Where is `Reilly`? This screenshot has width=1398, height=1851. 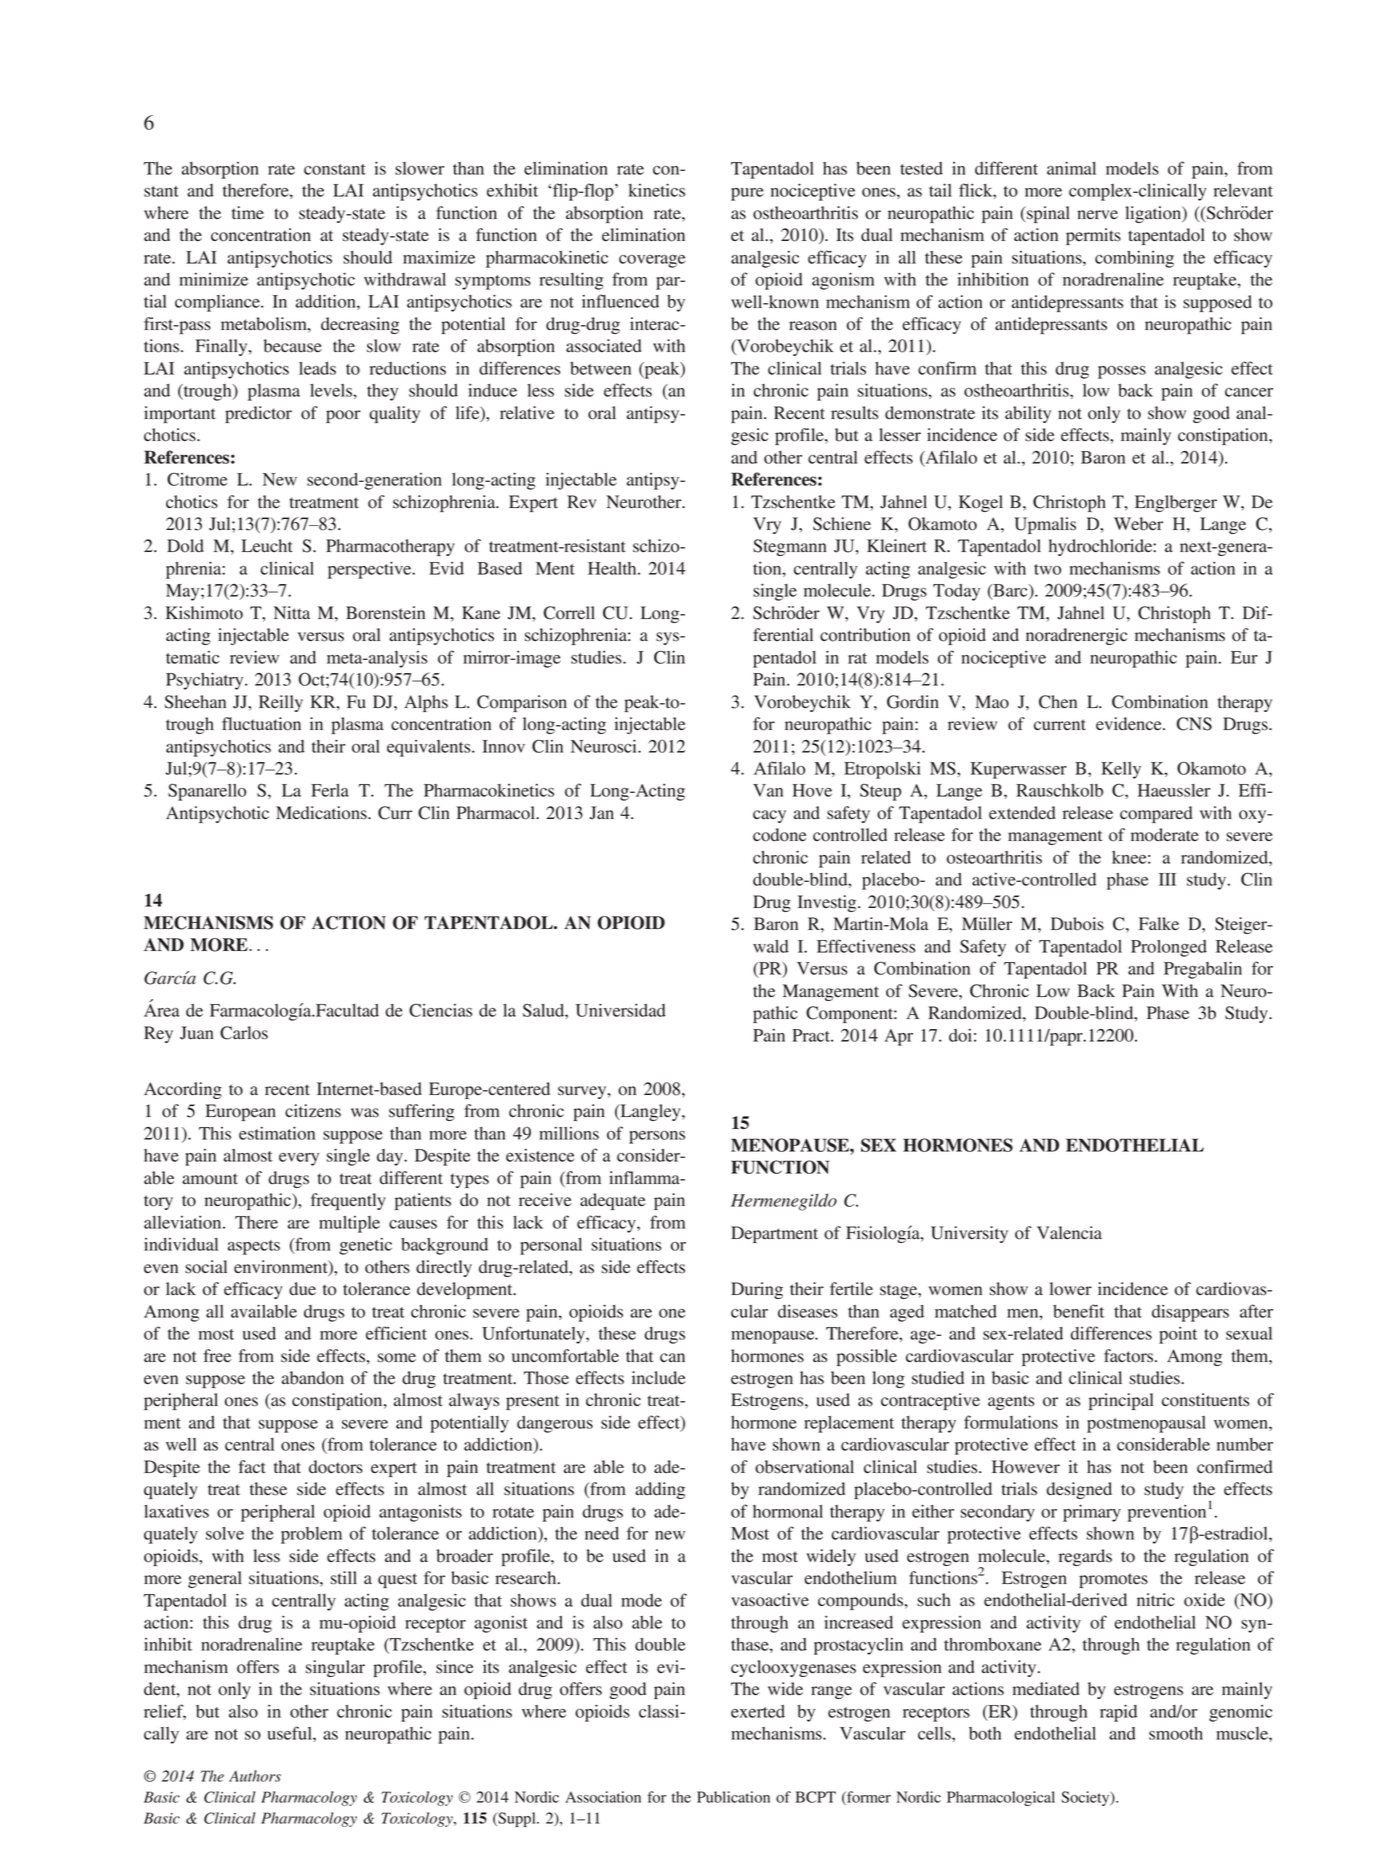 Reilly is located at coordinates (281, 703).
